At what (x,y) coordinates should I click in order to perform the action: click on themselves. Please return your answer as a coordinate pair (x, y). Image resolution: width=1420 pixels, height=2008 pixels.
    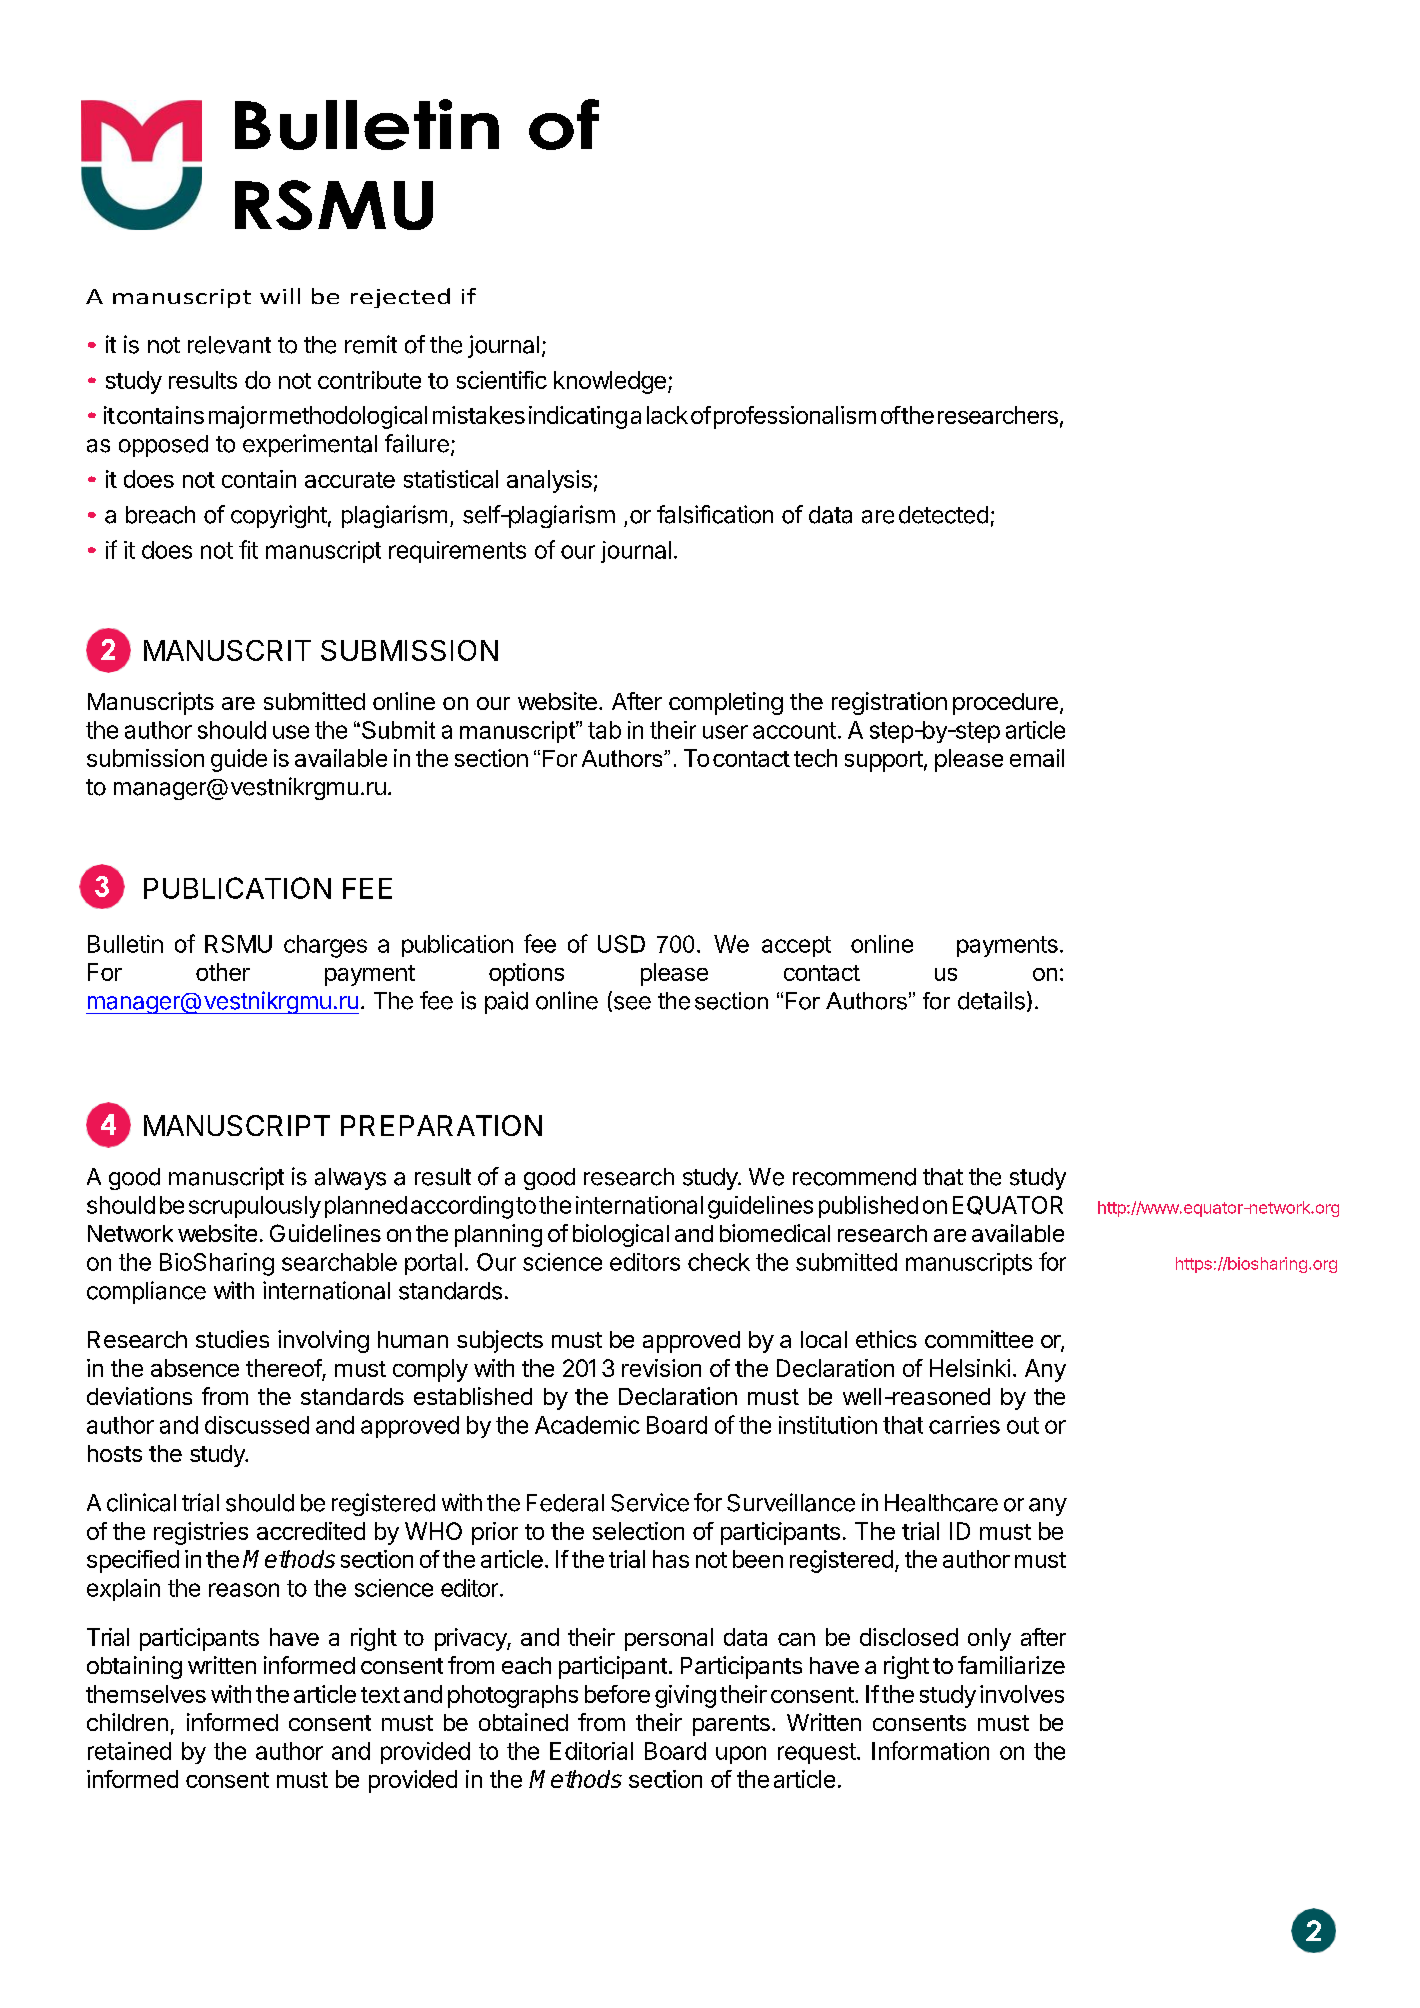
    Looking at the image, I should click on (146, 1694).
